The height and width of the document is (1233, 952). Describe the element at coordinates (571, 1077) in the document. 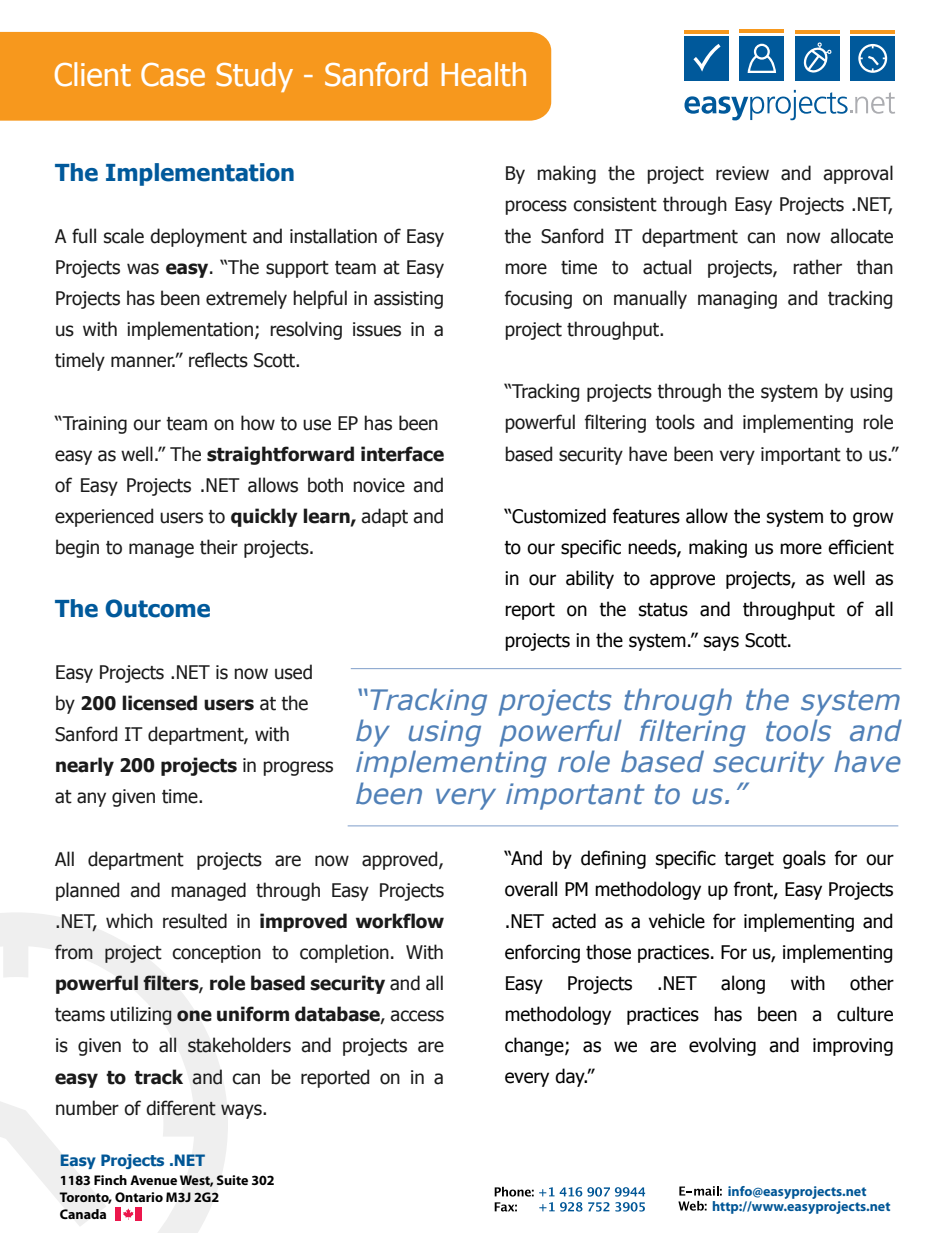

I see `day` at that location.
